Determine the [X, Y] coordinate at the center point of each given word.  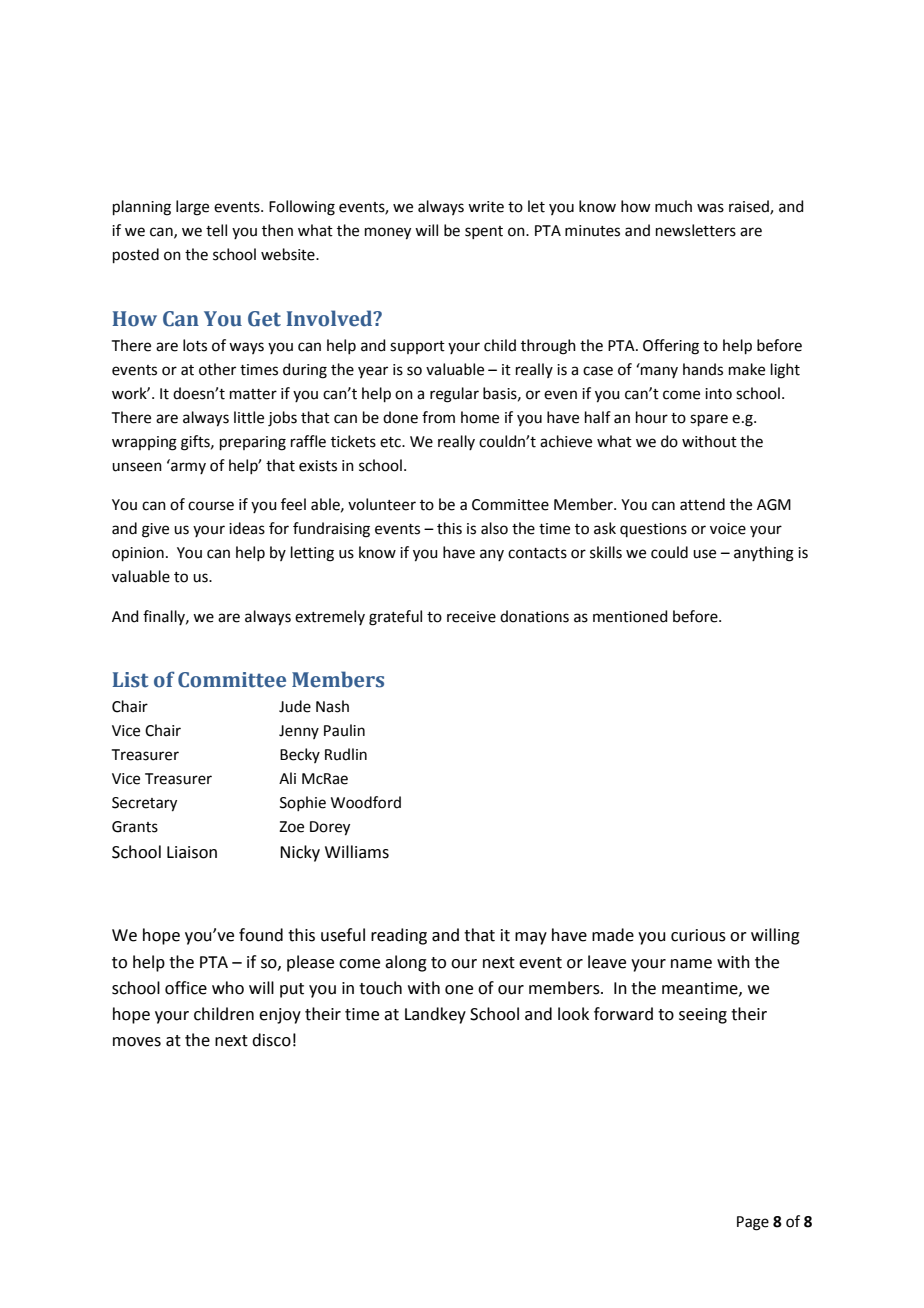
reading [399, 936]
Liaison [192, 852]
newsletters [696, 230]
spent [484, 232]
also [494, 528]
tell [216, 230]
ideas [247, 528]
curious [698, 935]
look [573, 1014]
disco [271, 1040]
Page [753, 1223]
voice [728, 529]
